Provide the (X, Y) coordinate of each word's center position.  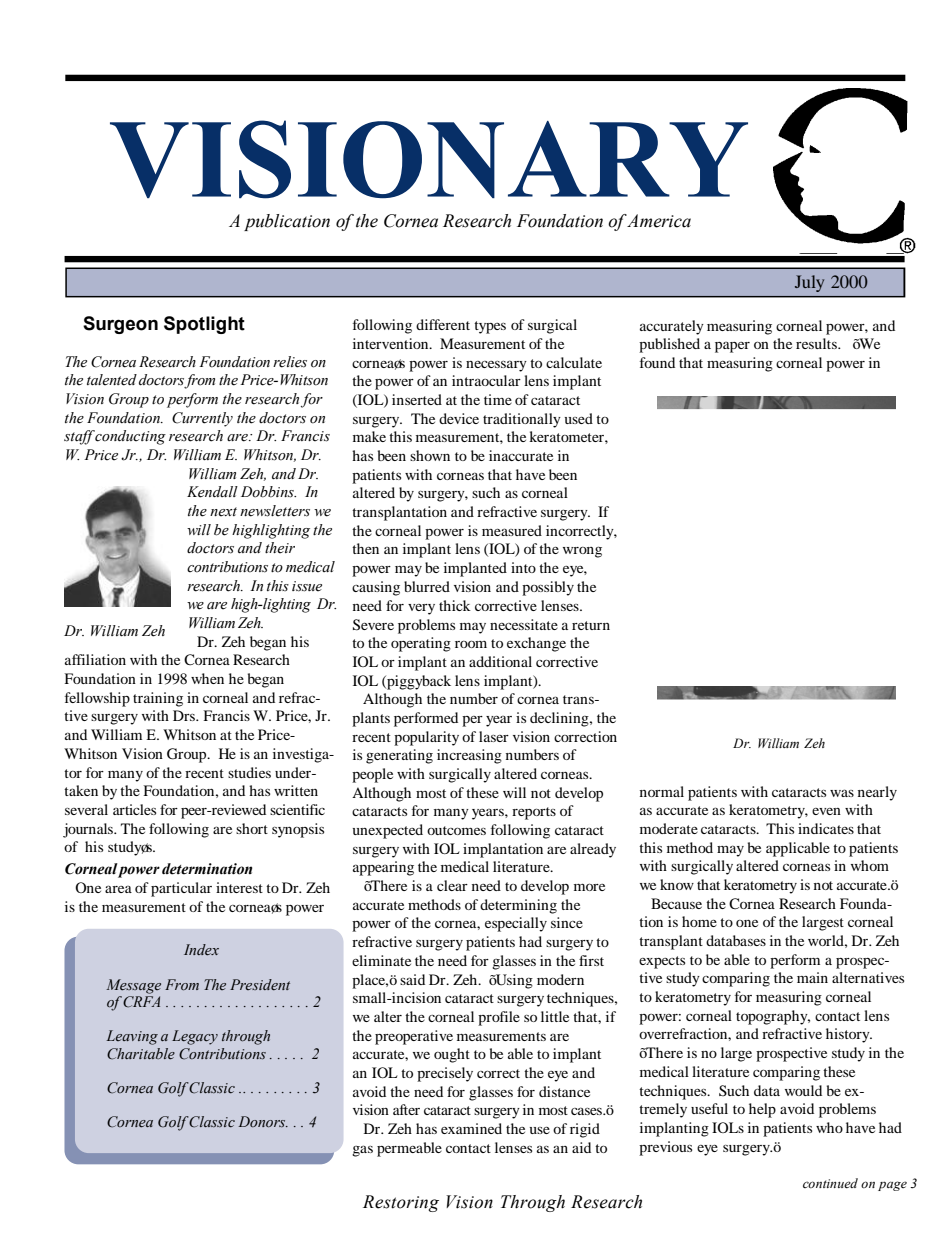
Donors (263, 1122)
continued (830, 1183)
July (809, 283)
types (490, 327)
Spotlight (204, 325)
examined (471, 1128)
